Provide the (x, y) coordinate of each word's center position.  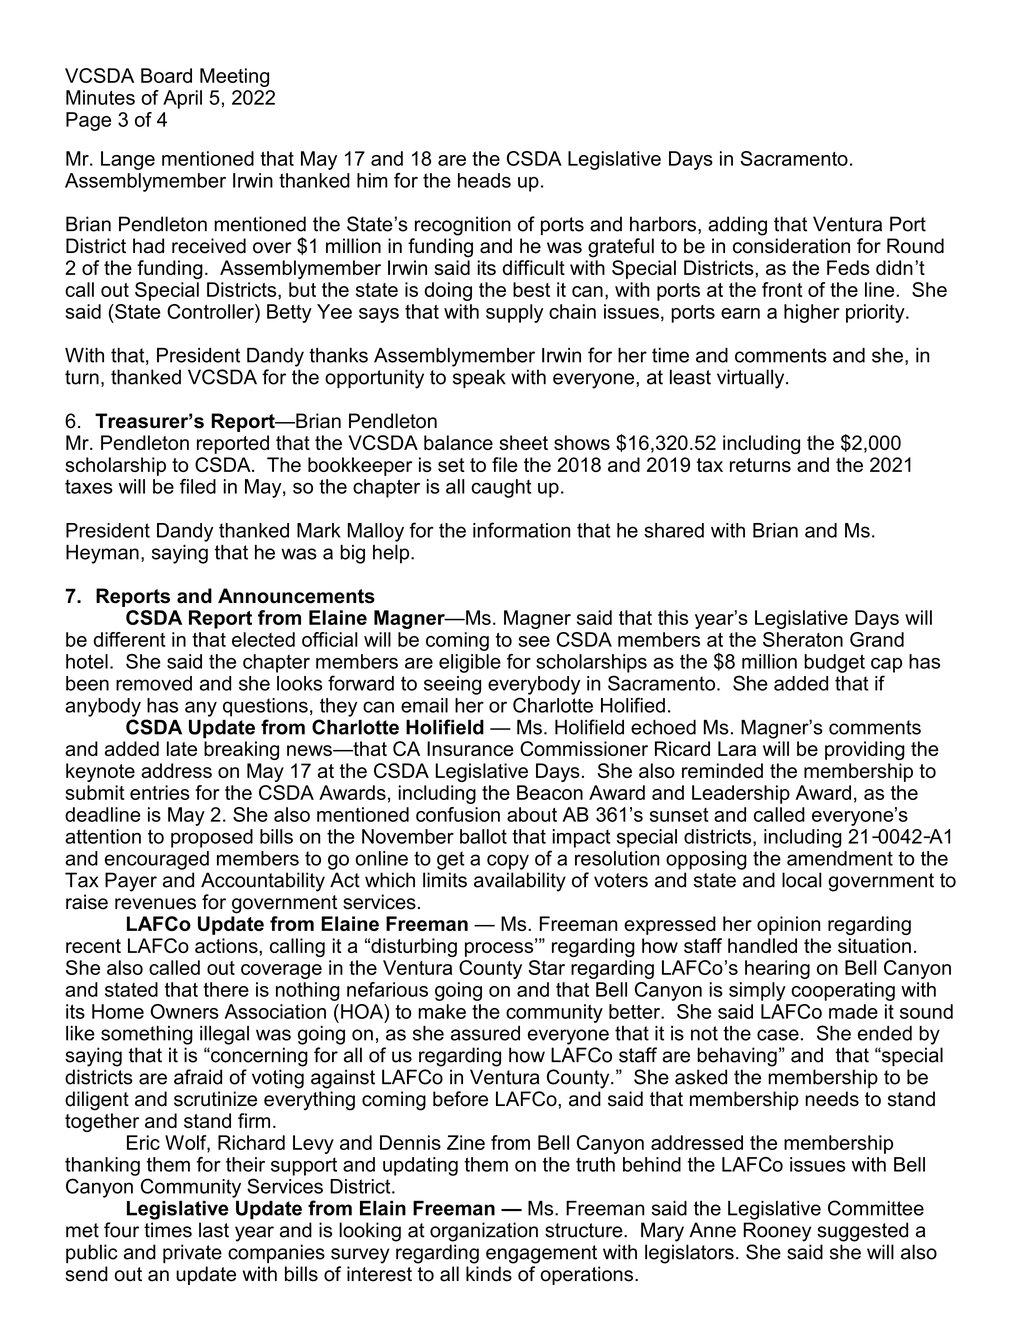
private (192, 1253)
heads (484, 180)
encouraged (157, 860)
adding (737, 226)
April (182, 99)
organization (484, 1232)
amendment (840, 858)
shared (674, 530)
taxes (89, 487)
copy (508, 862)
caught (501, 488)
